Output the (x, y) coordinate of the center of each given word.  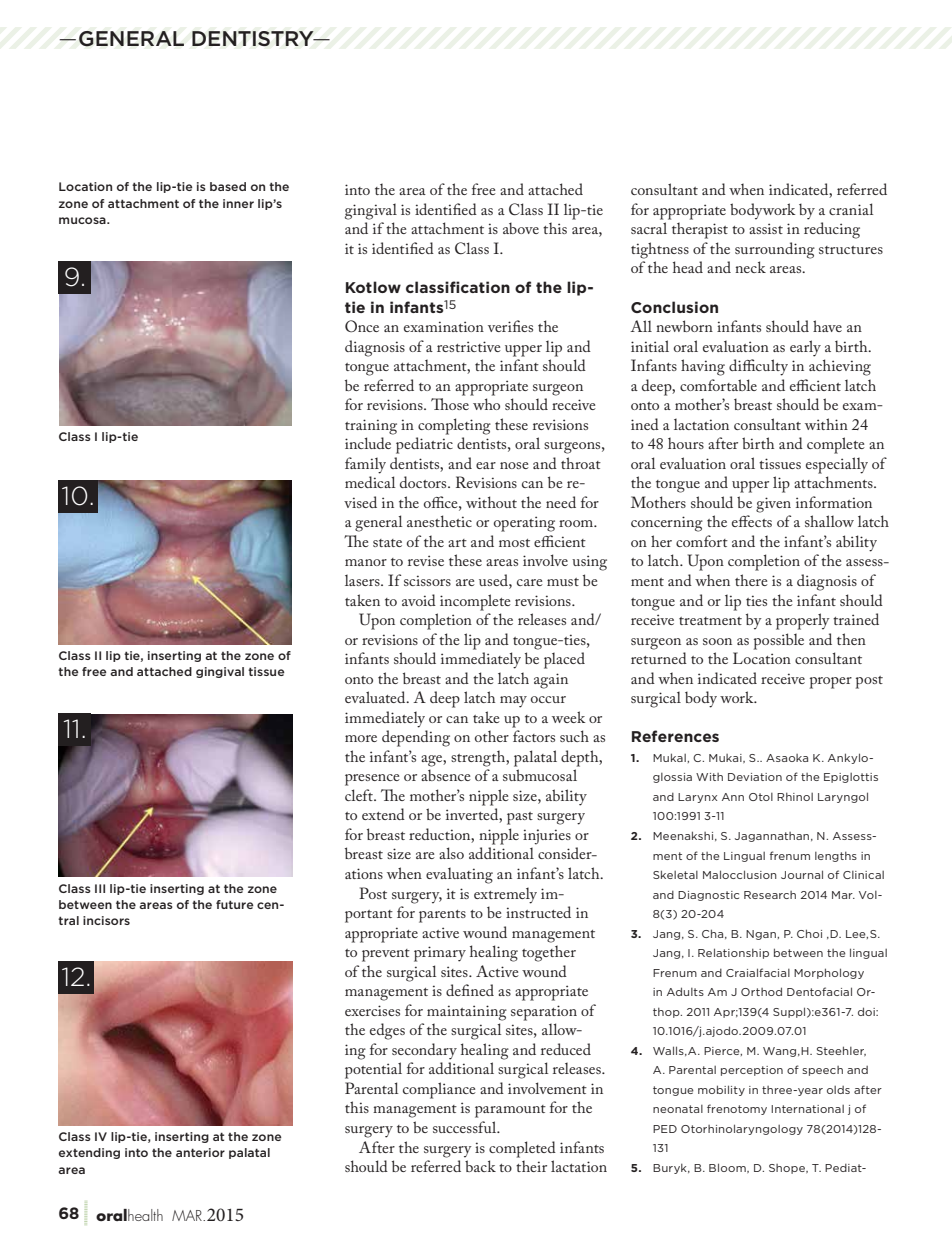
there (751, 580)
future (235, 904)
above (521, 228)
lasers (363, 580)
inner (238, 203)
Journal (802, 874)
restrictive (469, 346)
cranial (851, 209)
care (530, 582)
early (805, 348)
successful (466, 1127)
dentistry (254, 39)
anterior (200, 1152)
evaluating (459, 876)
